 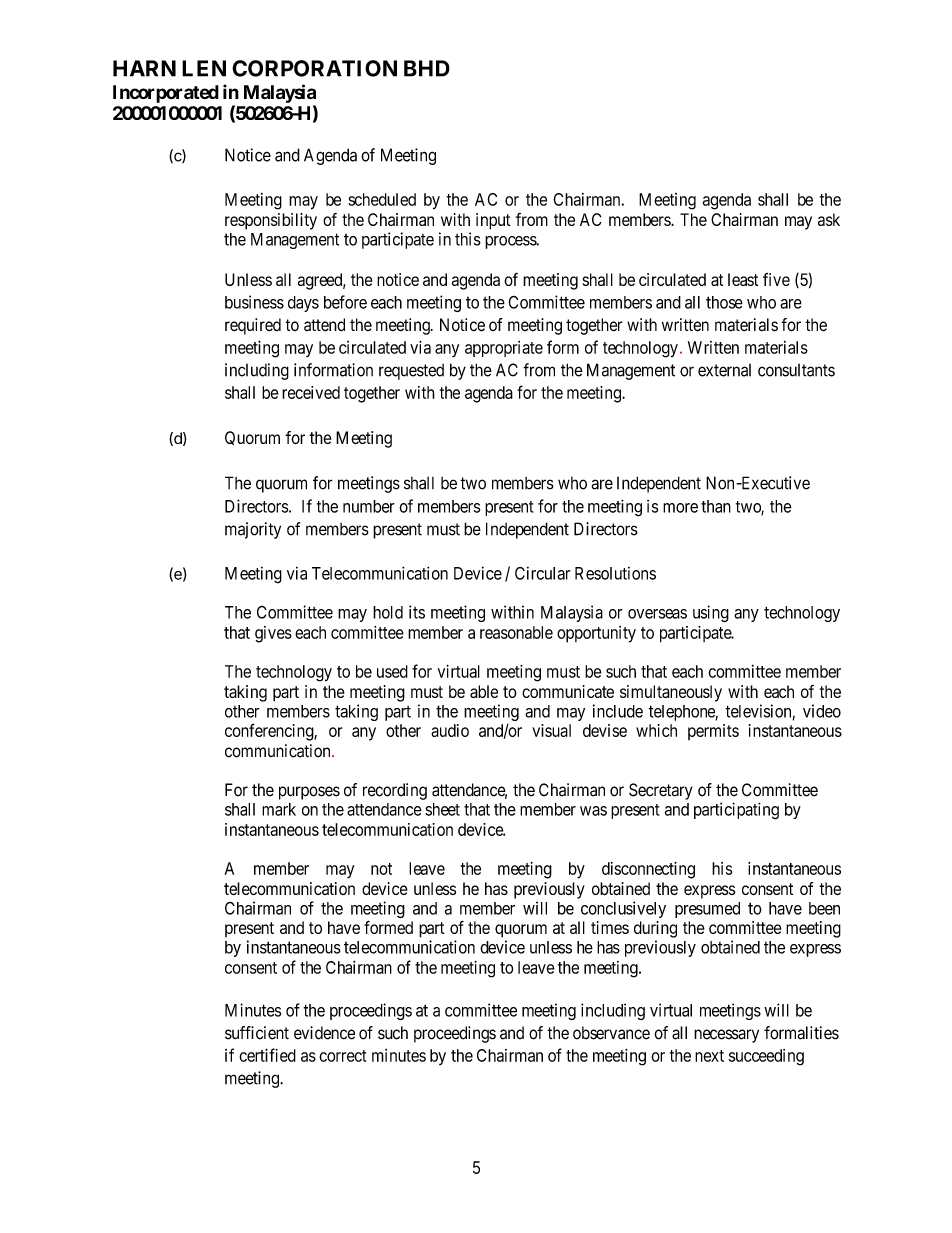 What do you see at coordinates (427, 68) in the screenshot?
I see `BHD` at bounding box center [427, 68].
